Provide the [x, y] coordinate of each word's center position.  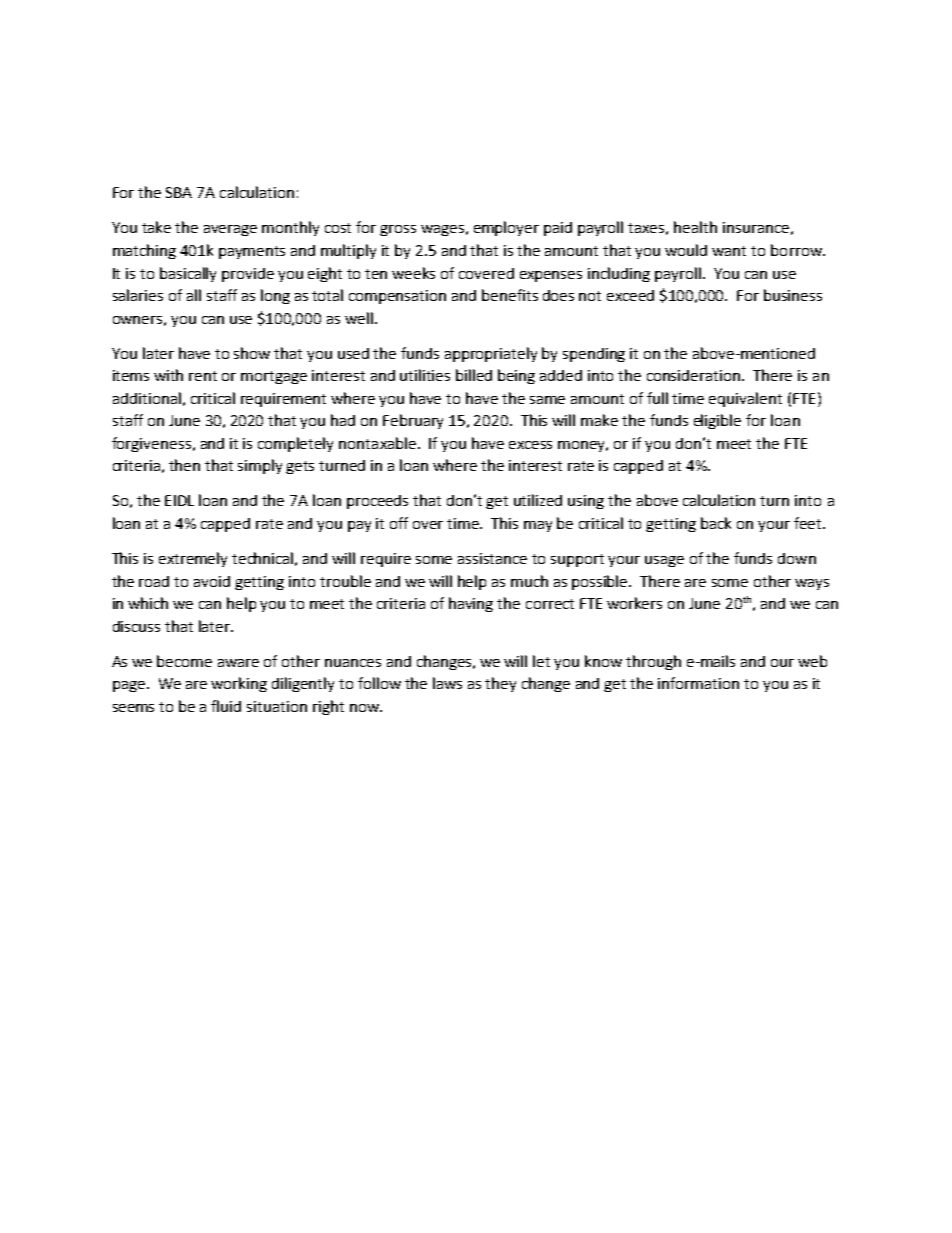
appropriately [491, 354]
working [239, 684]
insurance [756, 227]
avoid [212, 581]
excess [530, 445]
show [252, 353]
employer [506, 228]
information [698, 683]
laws [447, 683]
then [184, 465]
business [793, 295]
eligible [717, 421]
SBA [179, 192]
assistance [492, 558]
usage [664, 561]
